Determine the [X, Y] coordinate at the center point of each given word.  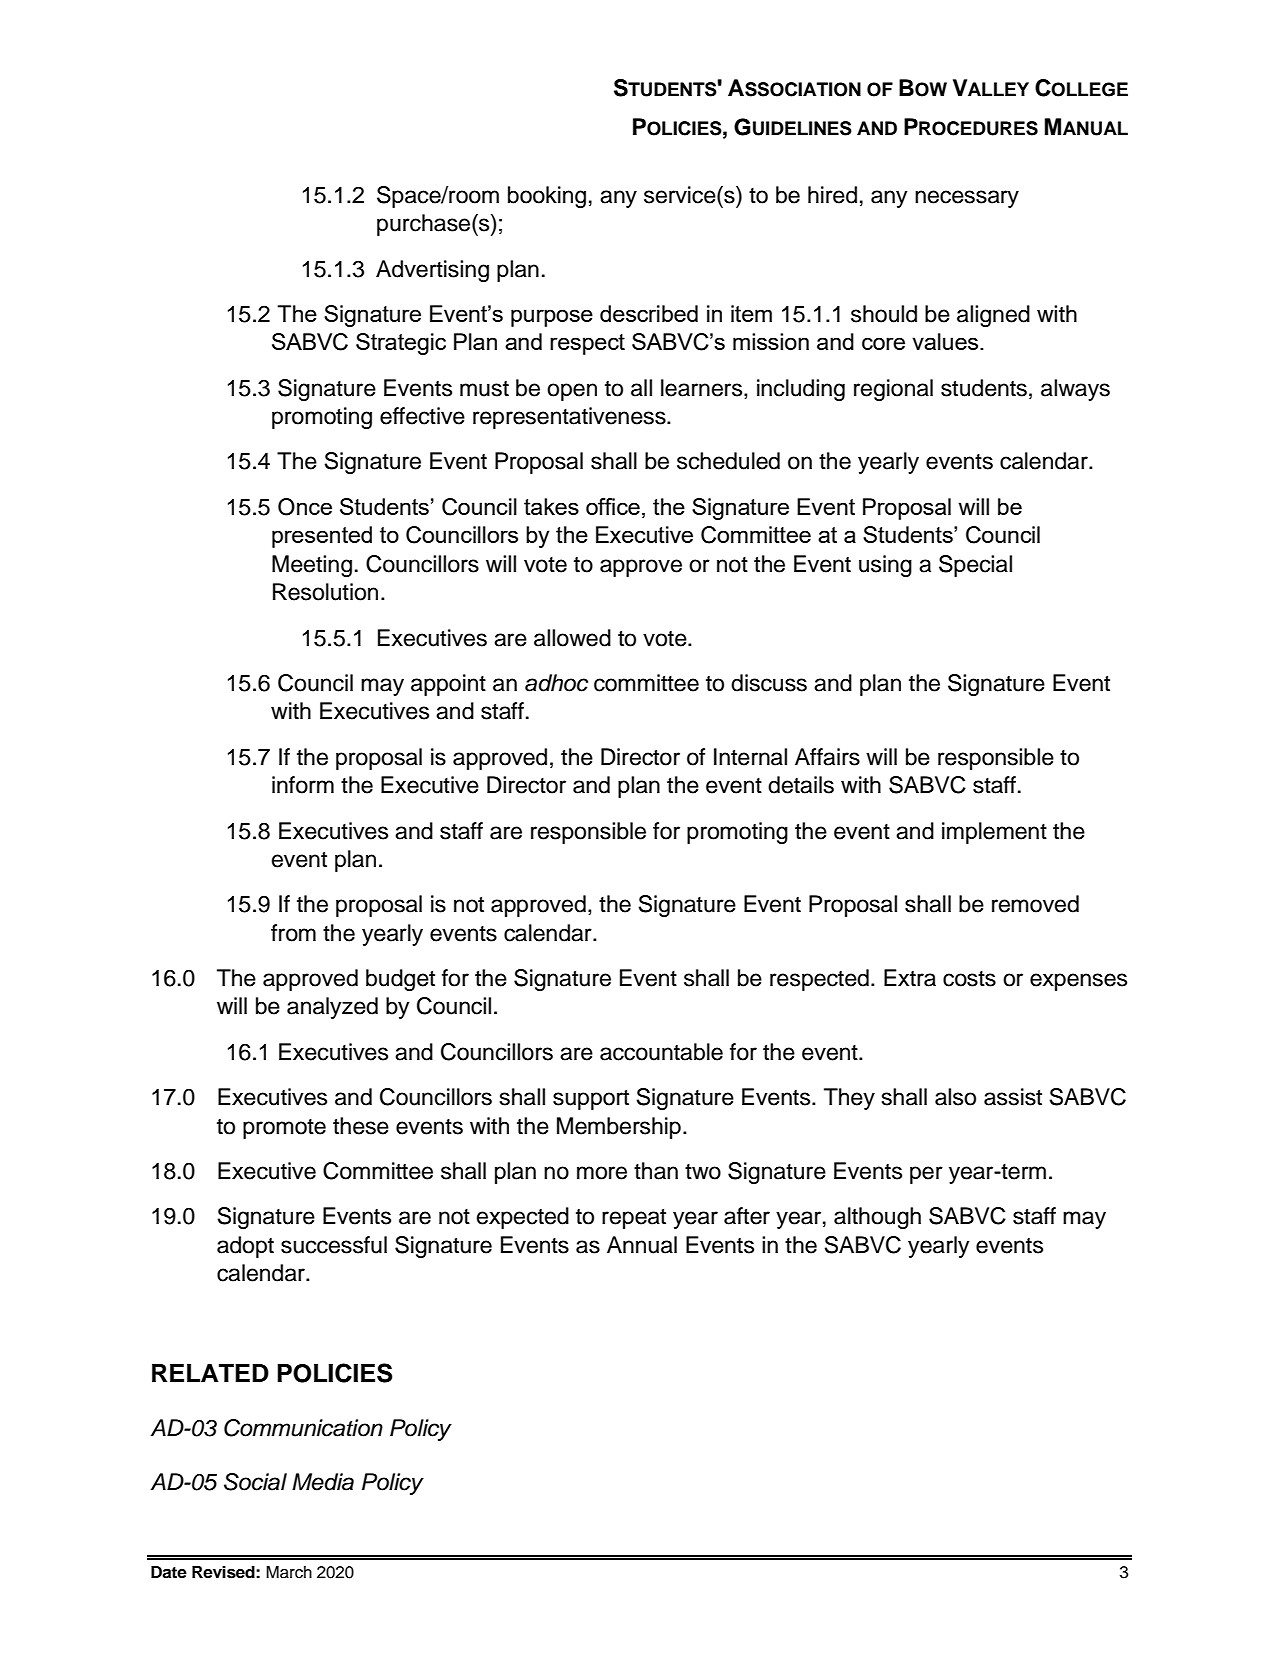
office [613, 506]
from [293, 933]
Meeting [312, 566]
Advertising [432, 271]
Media [323, 1482]
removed [1035, 904]
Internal [750, 757]
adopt [245, 1247]
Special [975, 566]
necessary [967, 199]
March [289, 1572]
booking [547, 197]
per [926, 1175]
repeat [634, 1219]
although [877, 1218]
